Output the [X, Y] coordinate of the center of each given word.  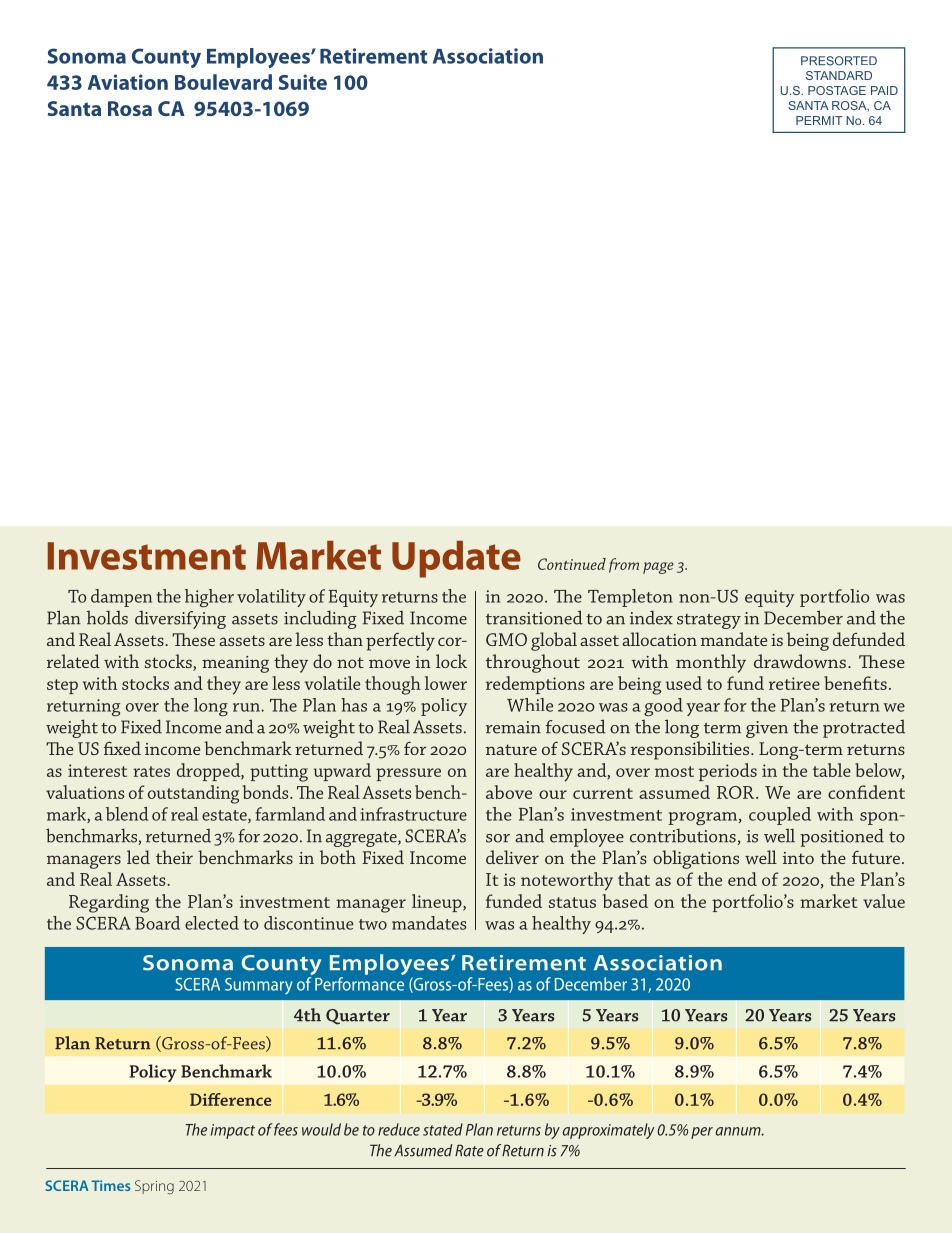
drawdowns [800, 661]
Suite [303, 82]
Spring [154, 1187]
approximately [609, 1131]
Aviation [128, 82]
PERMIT [819, 120]
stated [443, 1129]
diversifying [180, 620]
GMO [506, 639]
